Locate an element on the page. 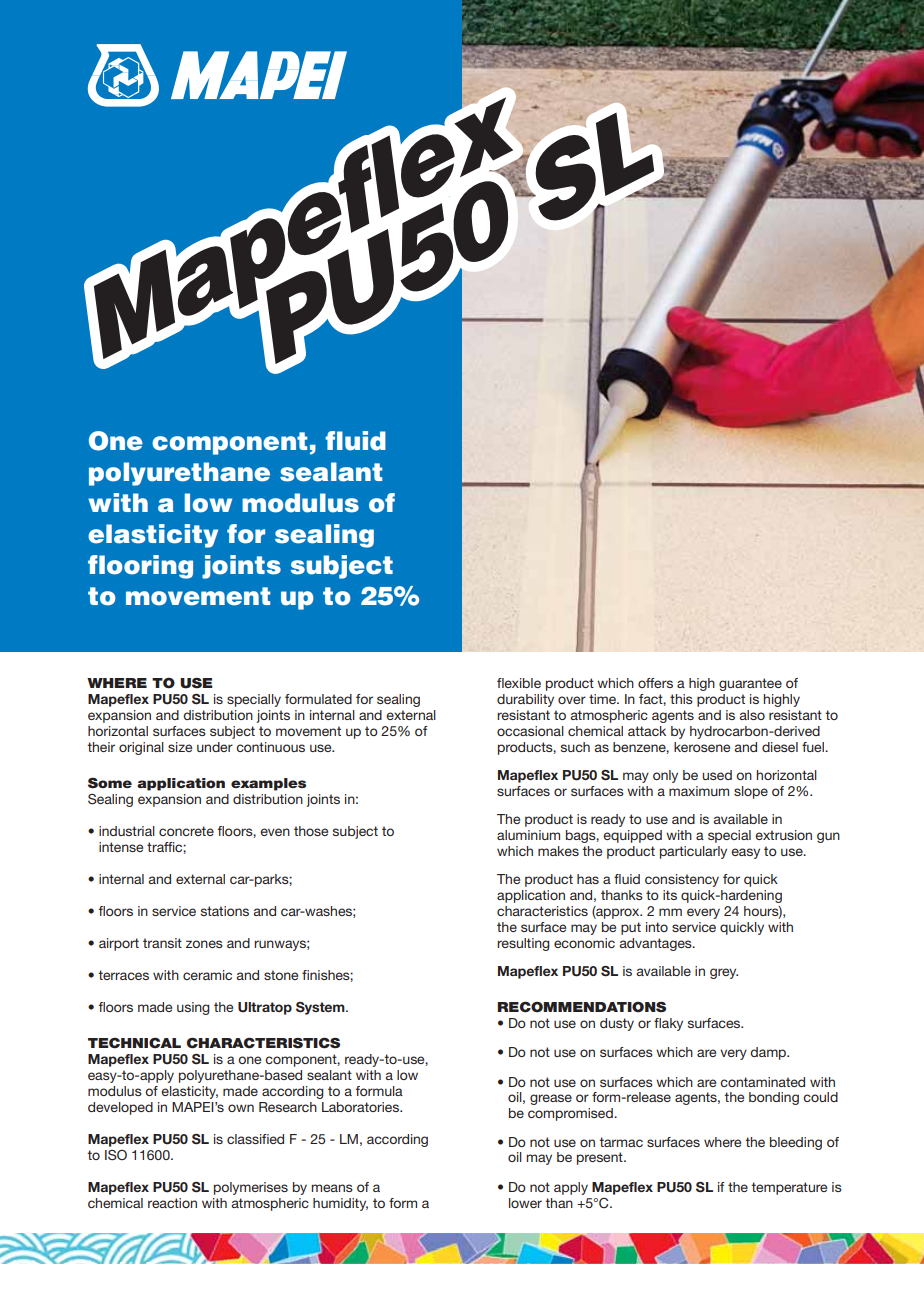  diesel is located at coordinates (780, 747).
